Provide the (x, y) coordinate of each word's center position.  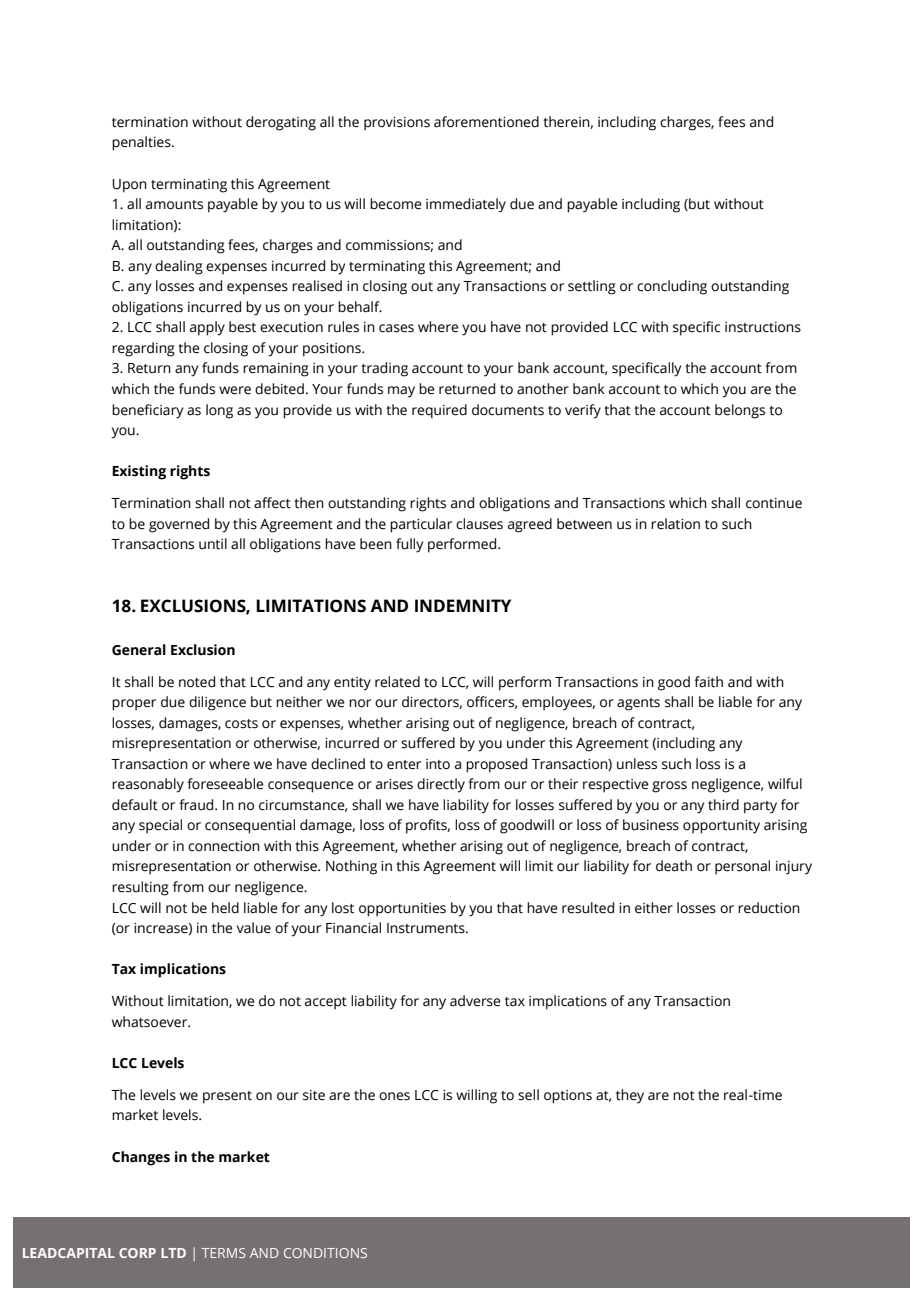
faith (708, 682)
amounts (174, 205)
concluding (672, 287)
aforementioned (486, 122)
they (630, 1096)
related (397, 682)
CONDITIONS (325, 1253)
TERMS (224, 1253)
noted (197, 682)
